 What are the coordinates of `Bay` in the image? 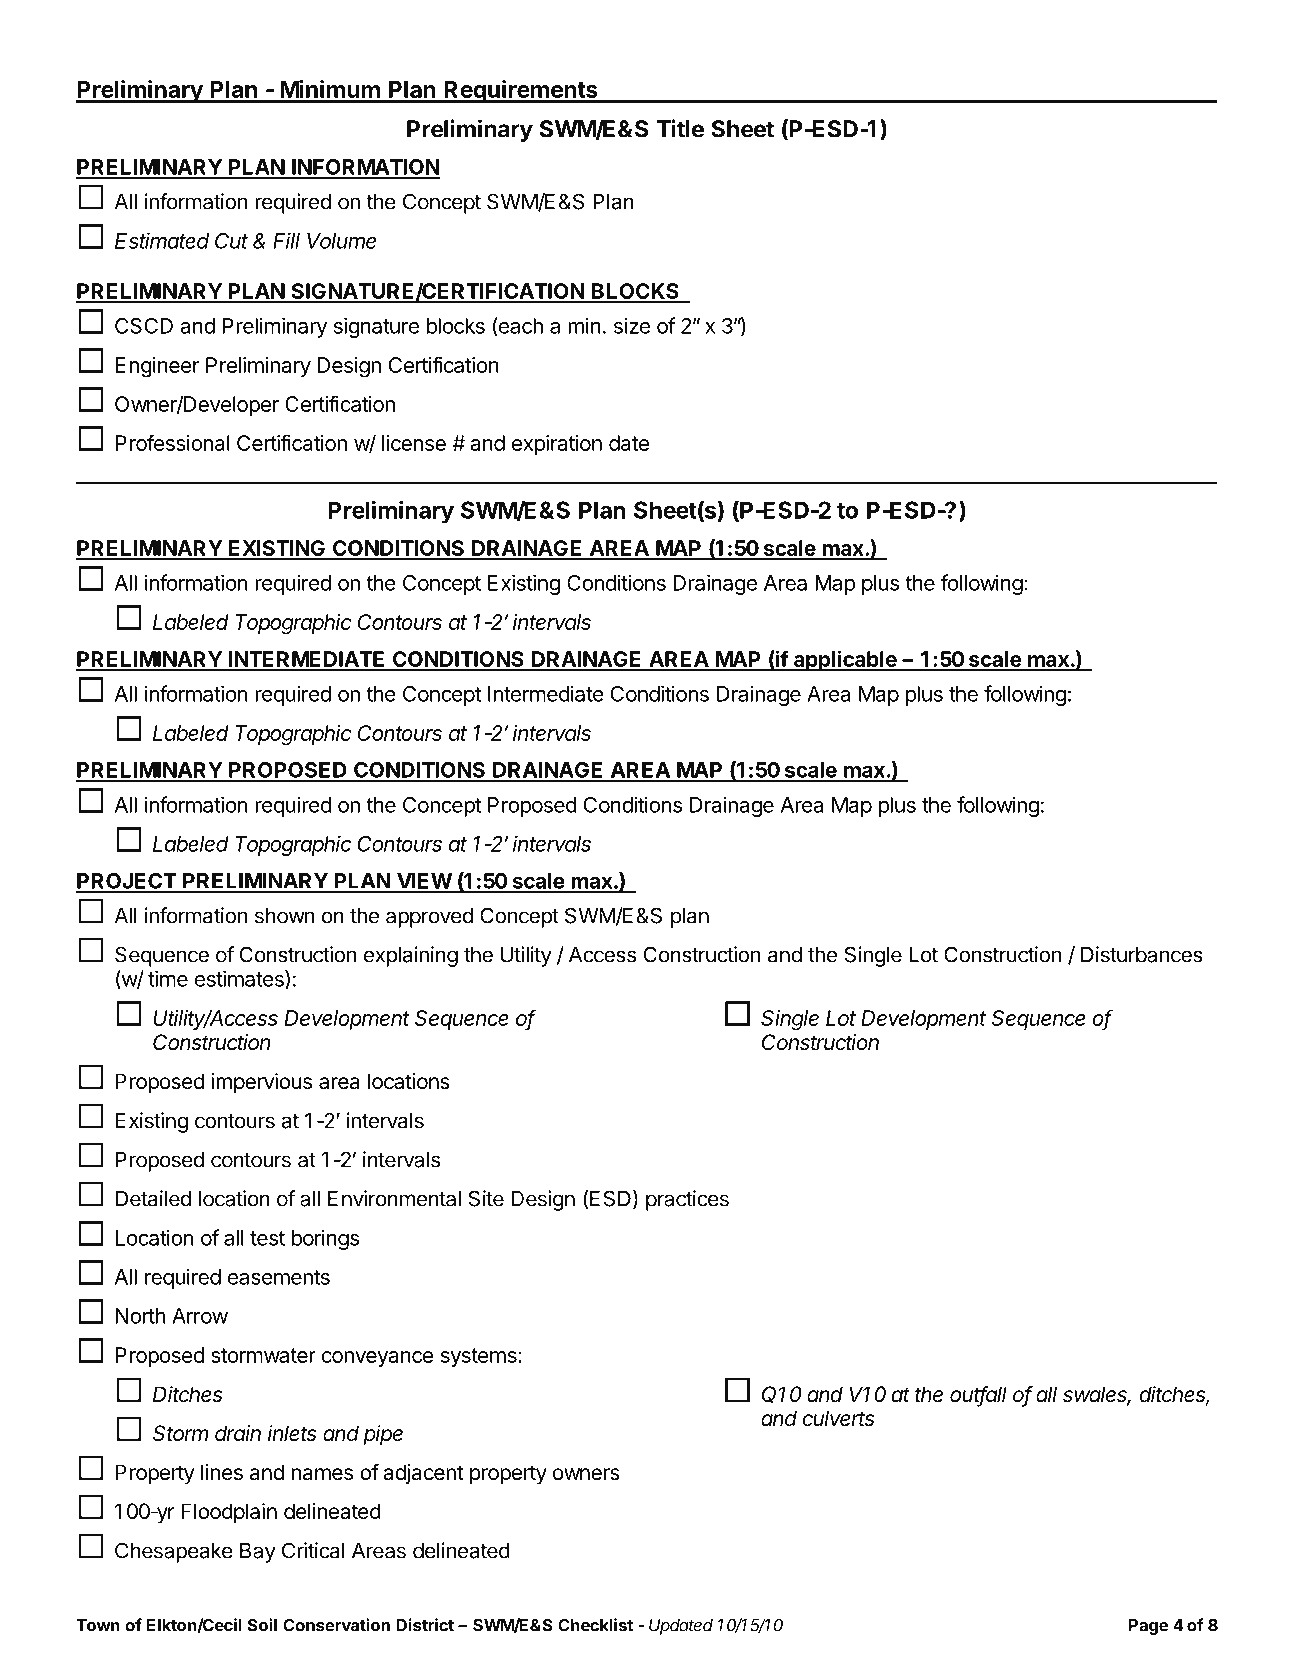 It's located at (258, 1553).
